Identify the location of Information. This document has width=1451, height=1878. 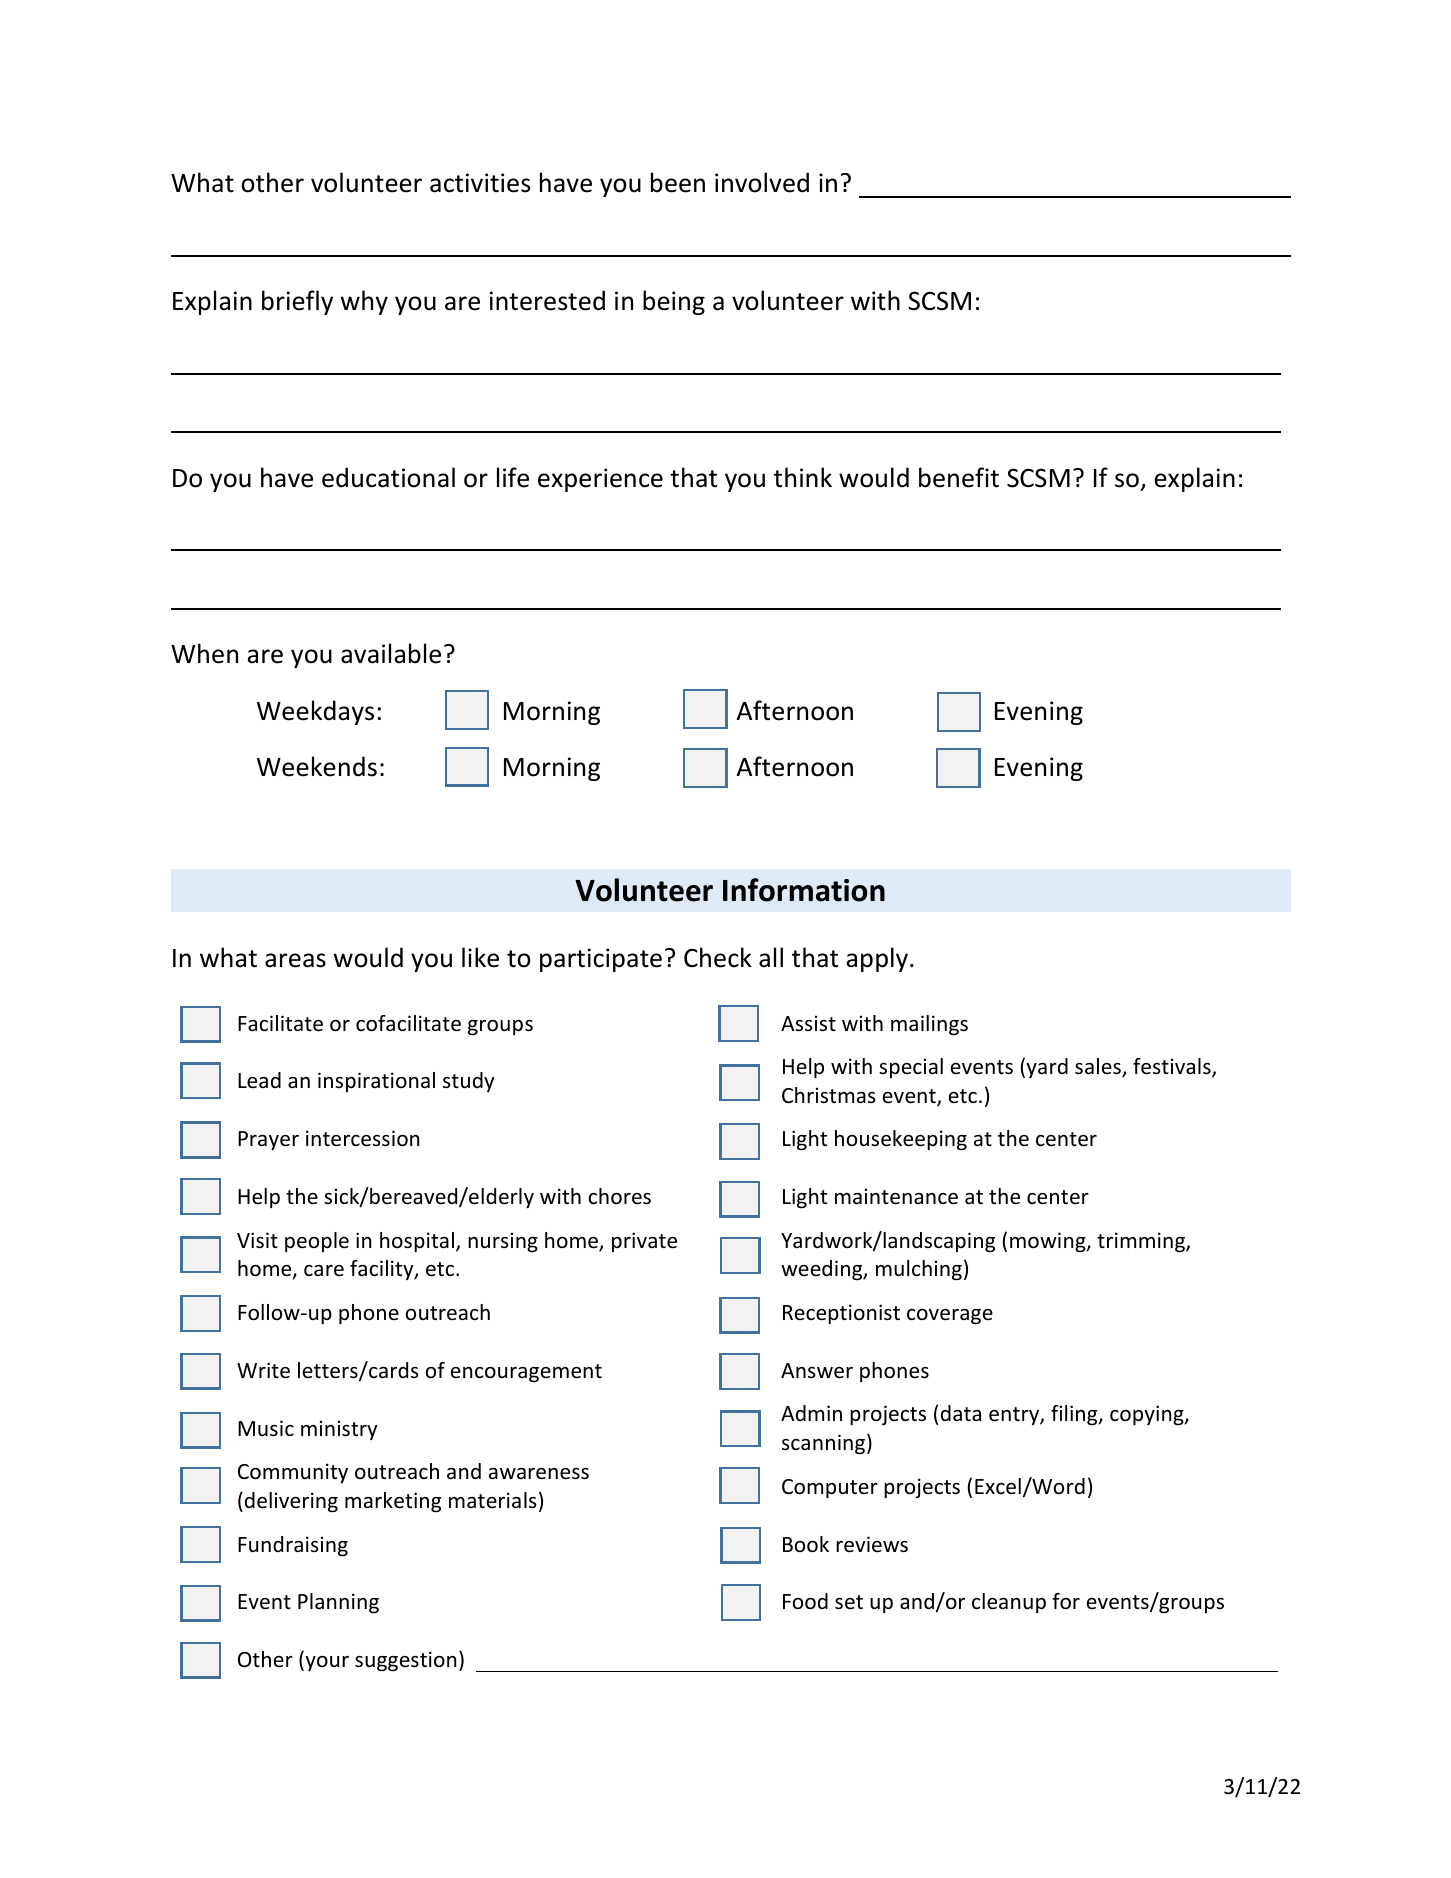
(804, 890).
